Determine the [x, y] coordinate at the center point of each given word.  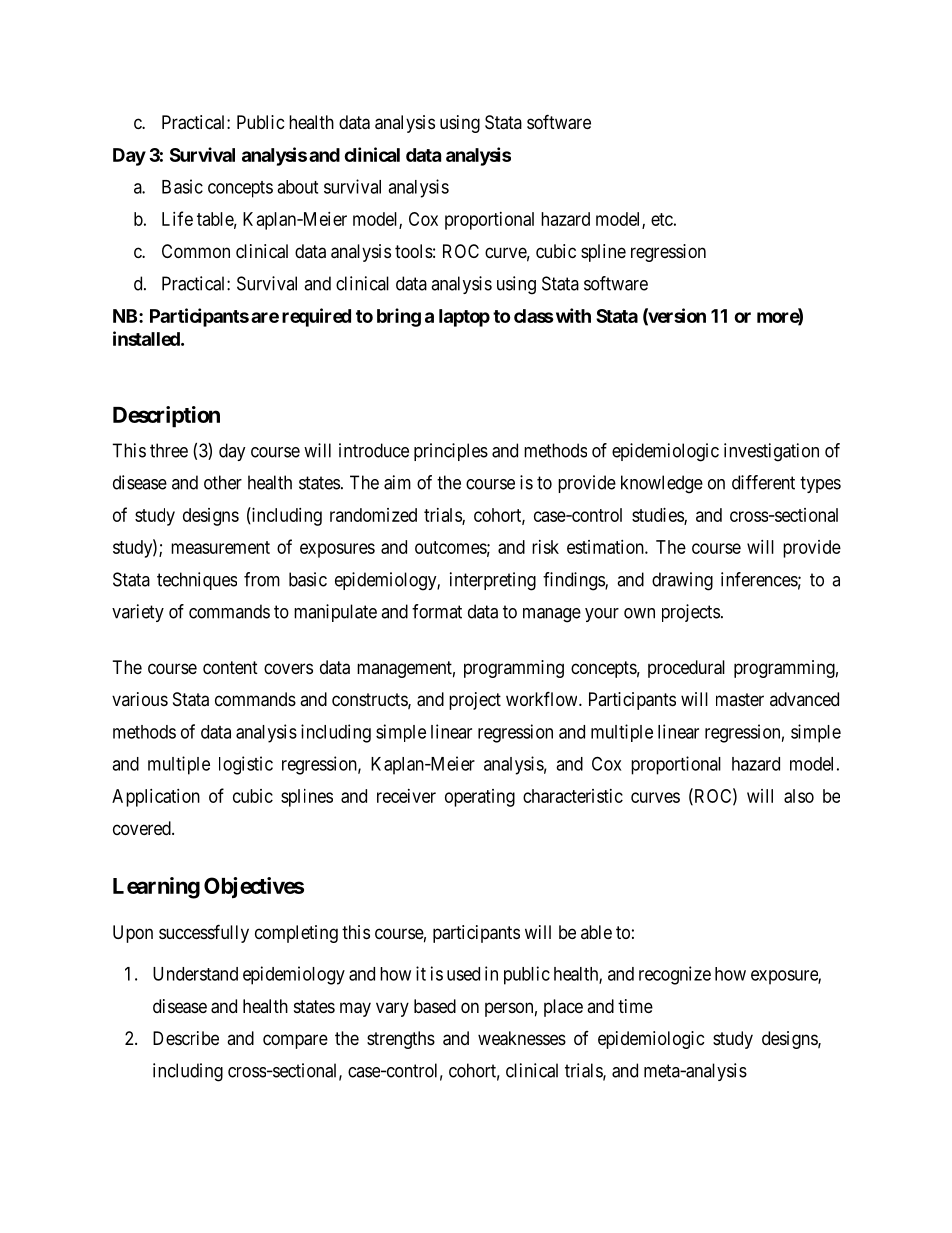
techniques [197, 581]
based [435, 1006]
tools [414, 251]
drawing [682, 581]
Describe [186, 1038]
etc [662, 219]
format [437, 611]
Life [177, 218]
